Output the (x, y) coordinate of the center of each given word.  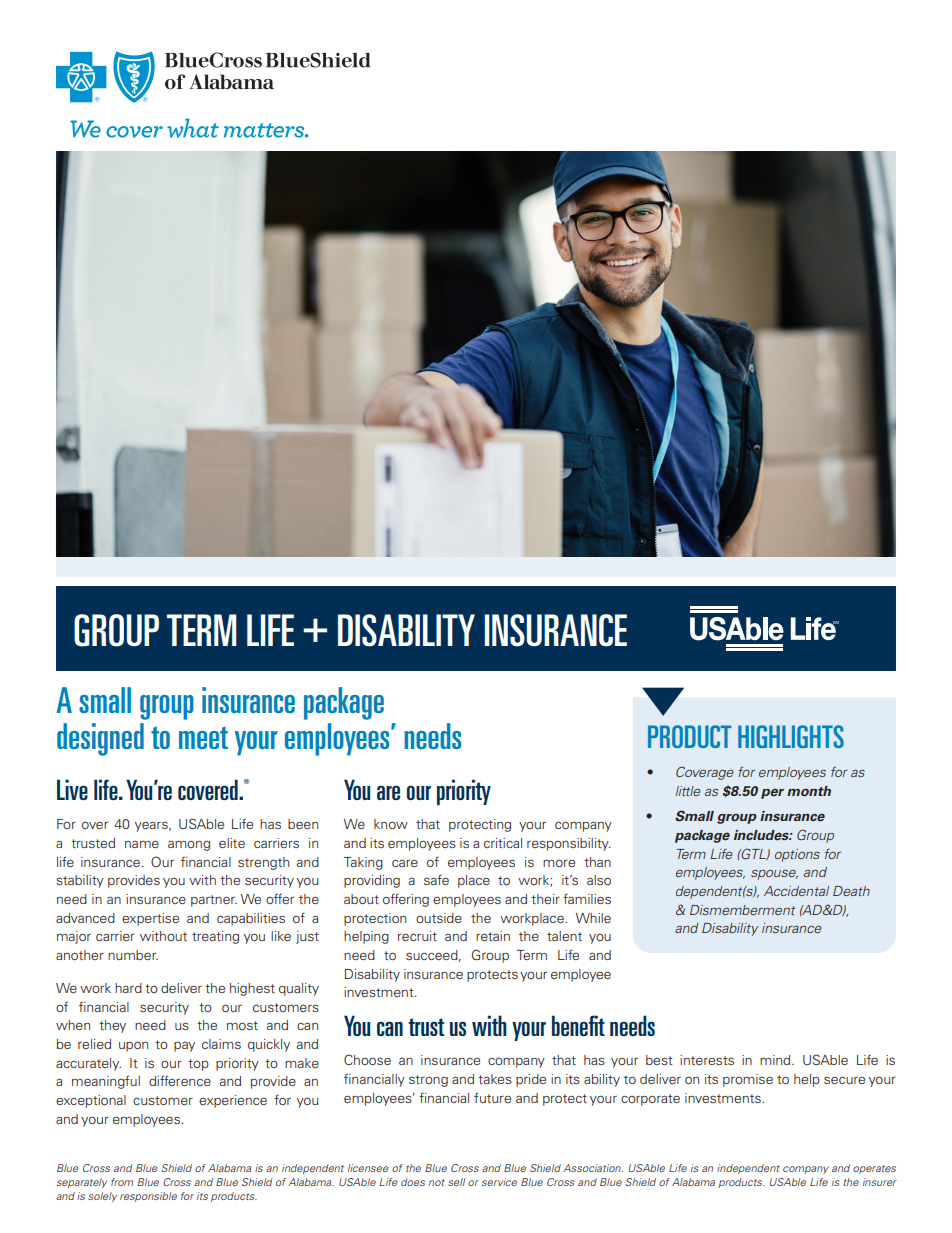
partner (214, 901)
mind (776, 1060)
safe (436, 879)
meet (203, 738)
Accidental (796, 891)
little (688, 791)
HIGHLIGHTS (791, 736)
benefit (578, 1025)
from (122, 1182)
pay (184, 1047)
